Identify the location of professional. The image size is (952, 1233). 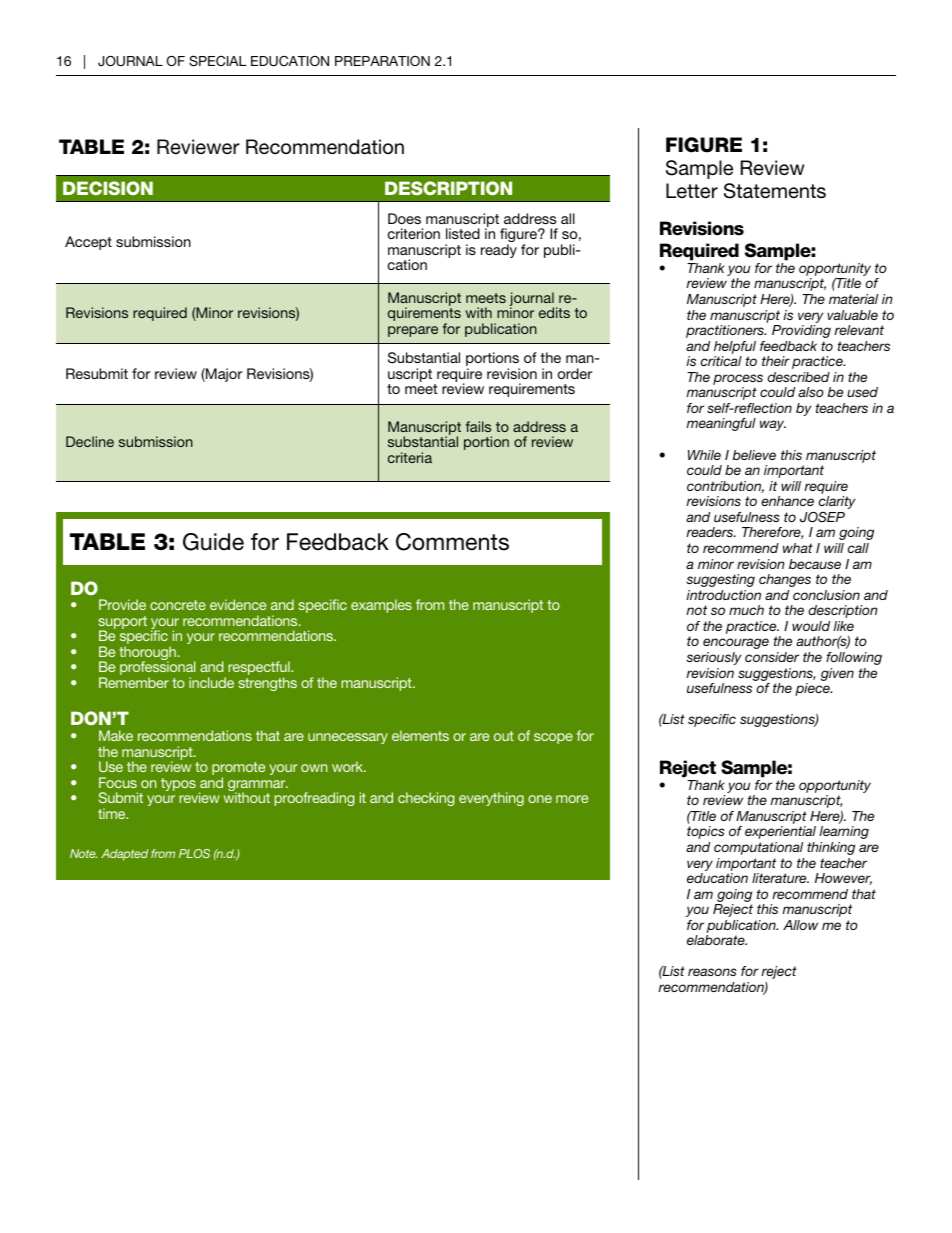
(158, 669).
